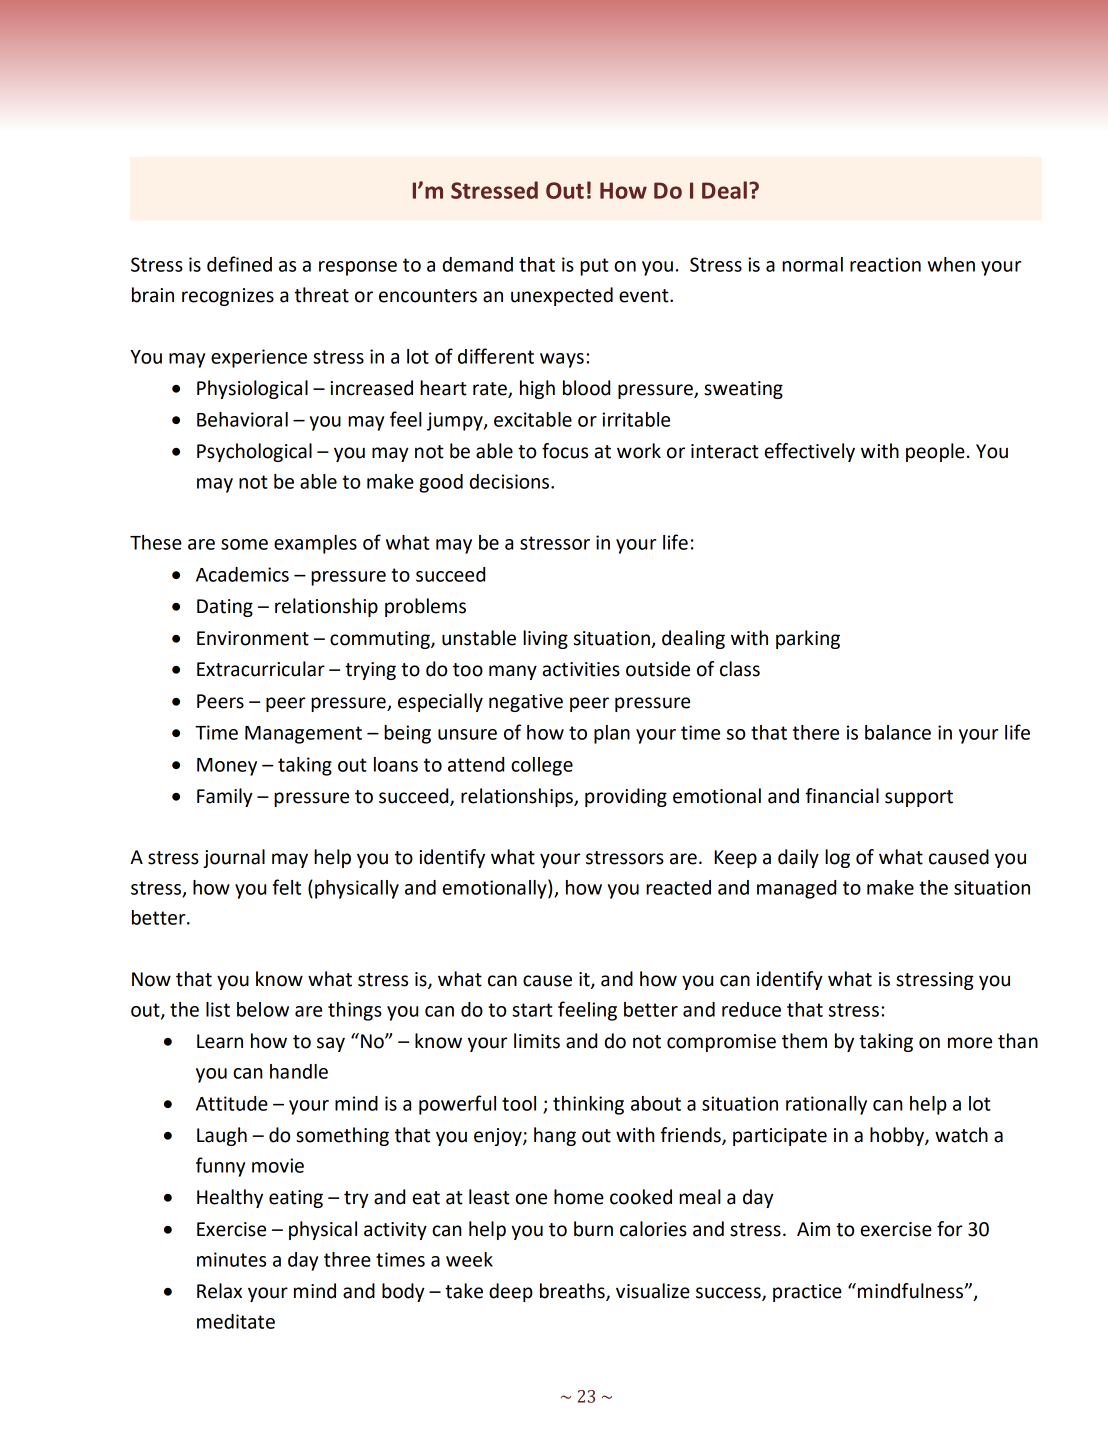 The image size is (1108, 1434). Describe the element at coordinates (253, 638) in the screenshot. I see `Environment` at that location.
